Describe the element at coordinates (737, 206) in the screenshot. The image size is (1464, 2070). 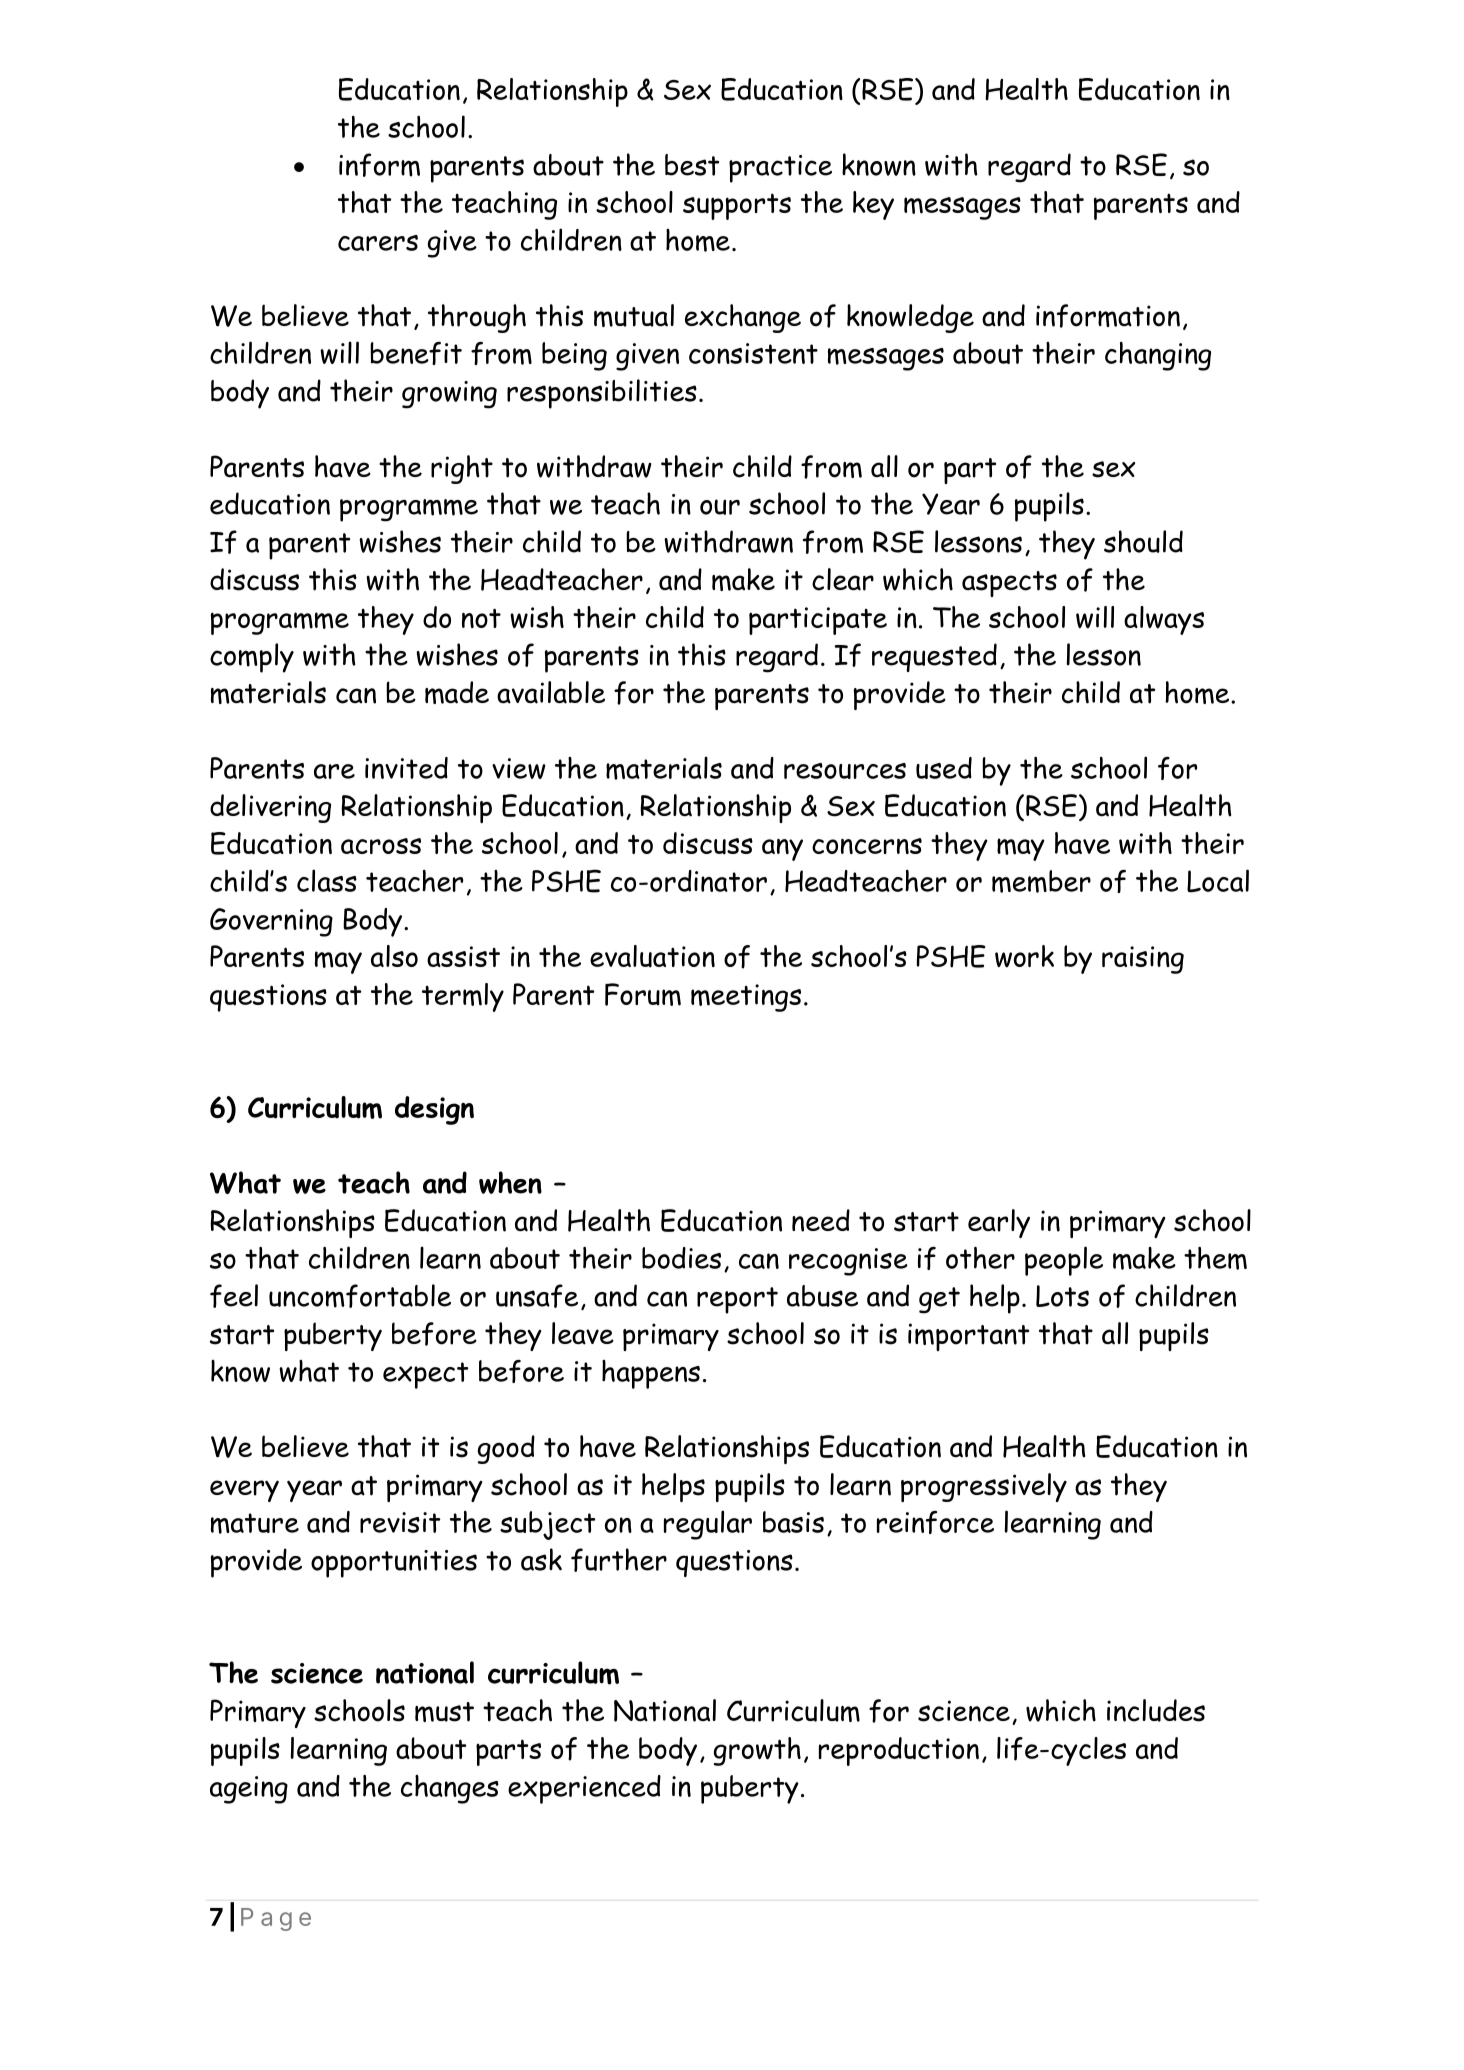
I see `supports` at that location.
